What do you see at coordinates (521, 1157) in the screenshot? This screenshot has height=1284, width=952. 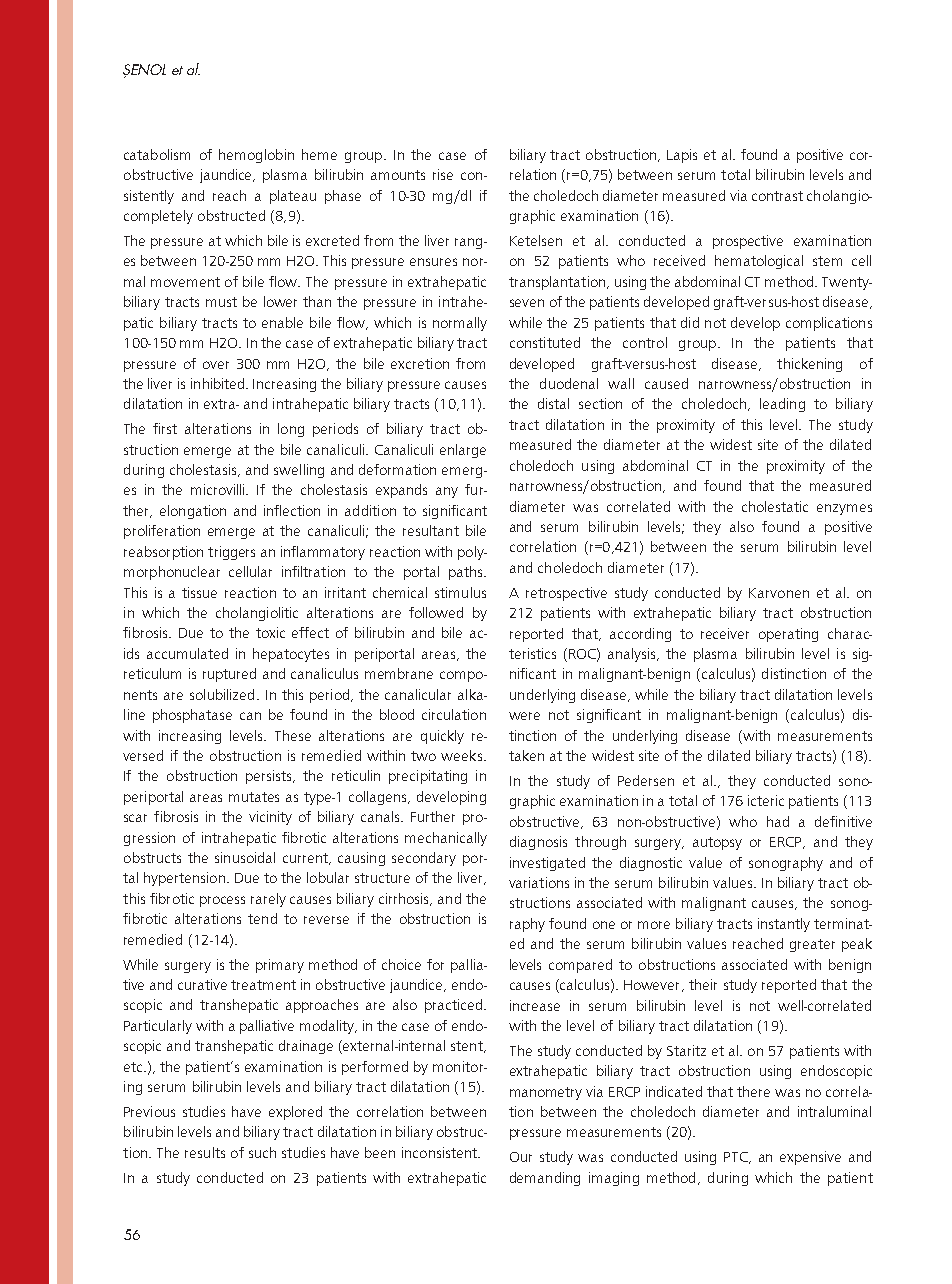 I see `Our` at bounding box center [521, 1157].
